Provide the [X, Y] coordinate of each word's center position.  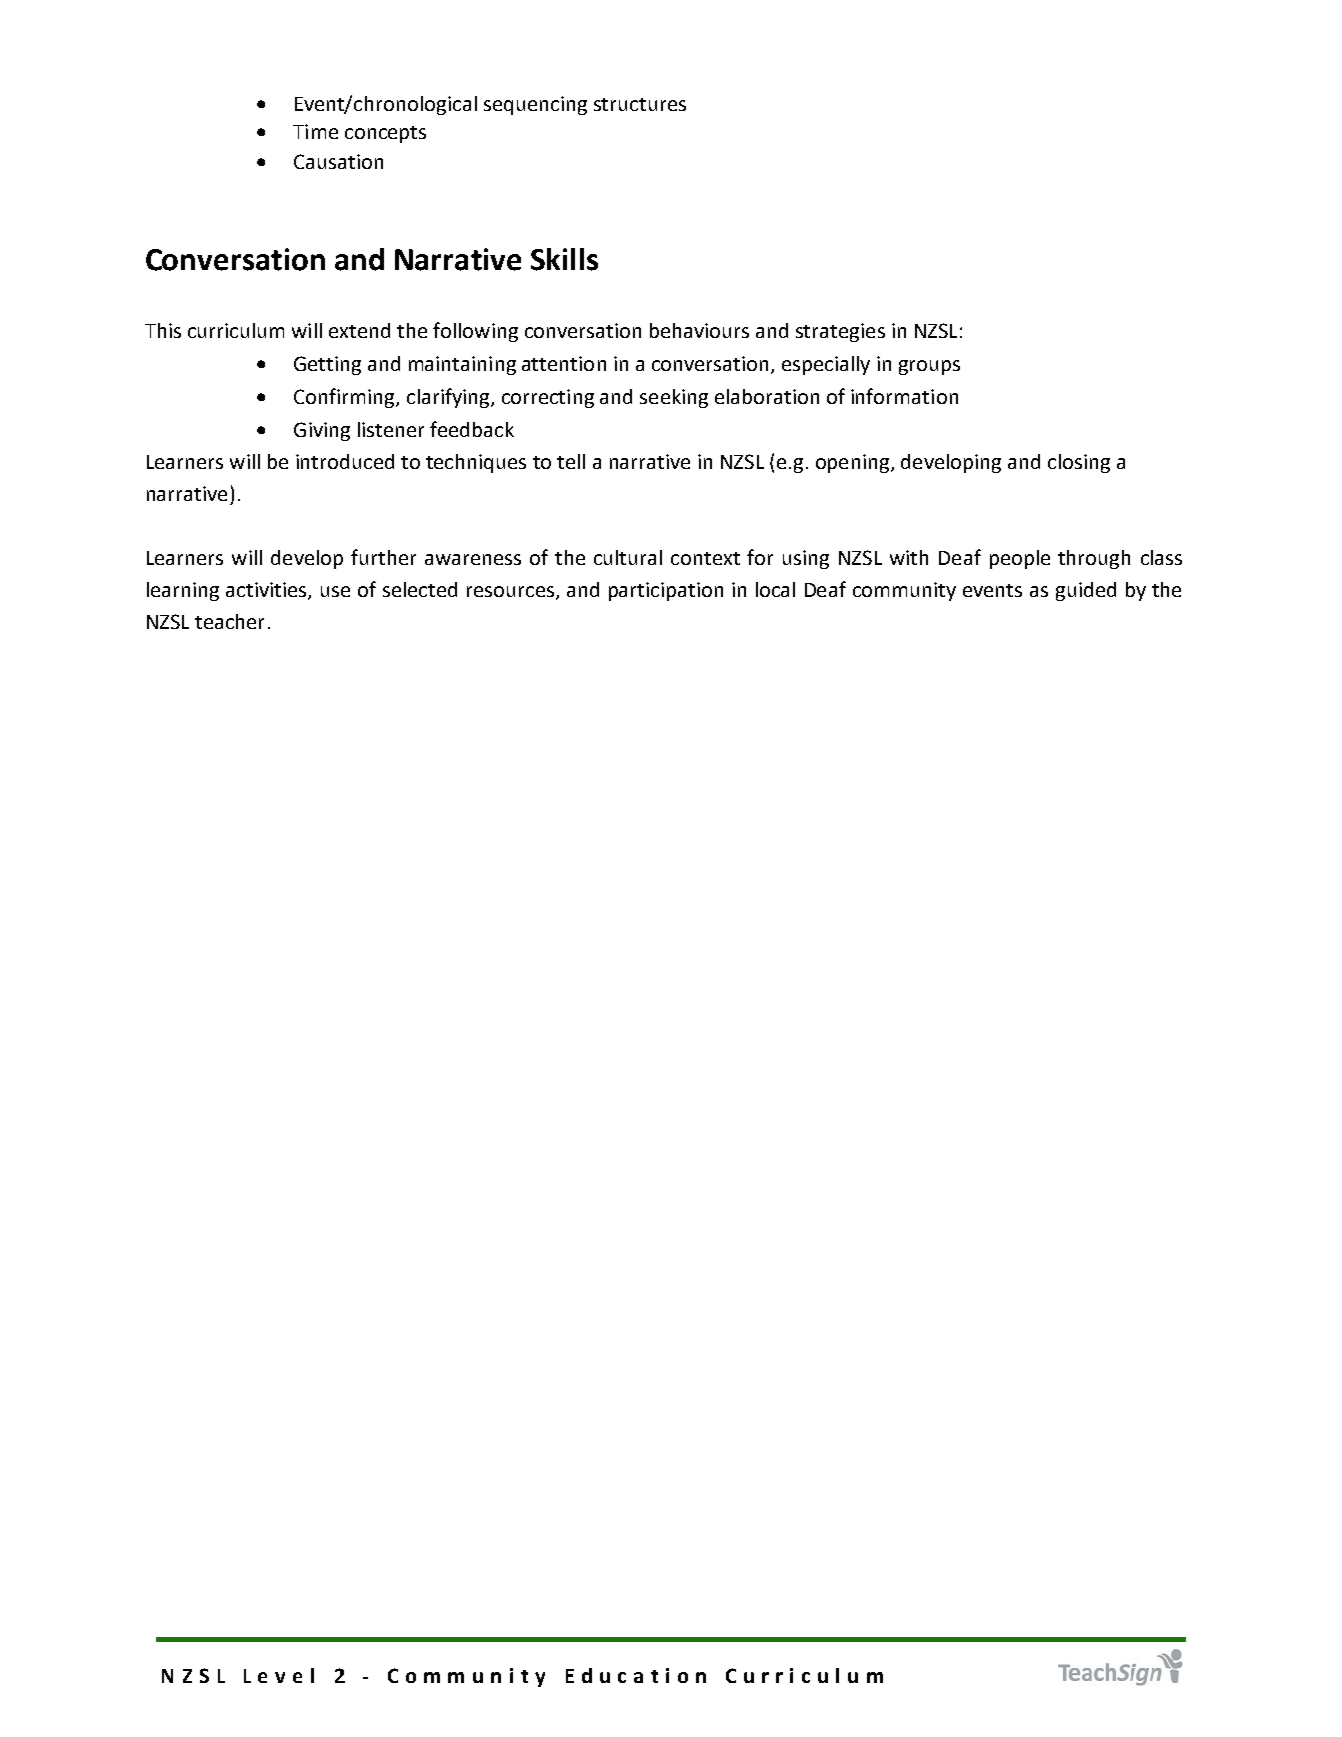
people [1020, 559]
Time [315, 131]
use [335, 591]
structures [640, 104]
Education [636, 1675]
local [775, 589]
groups [929, 367]
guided [1086, 591]
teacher [229, 621]
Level [279, 1675]
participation [666, 591]
